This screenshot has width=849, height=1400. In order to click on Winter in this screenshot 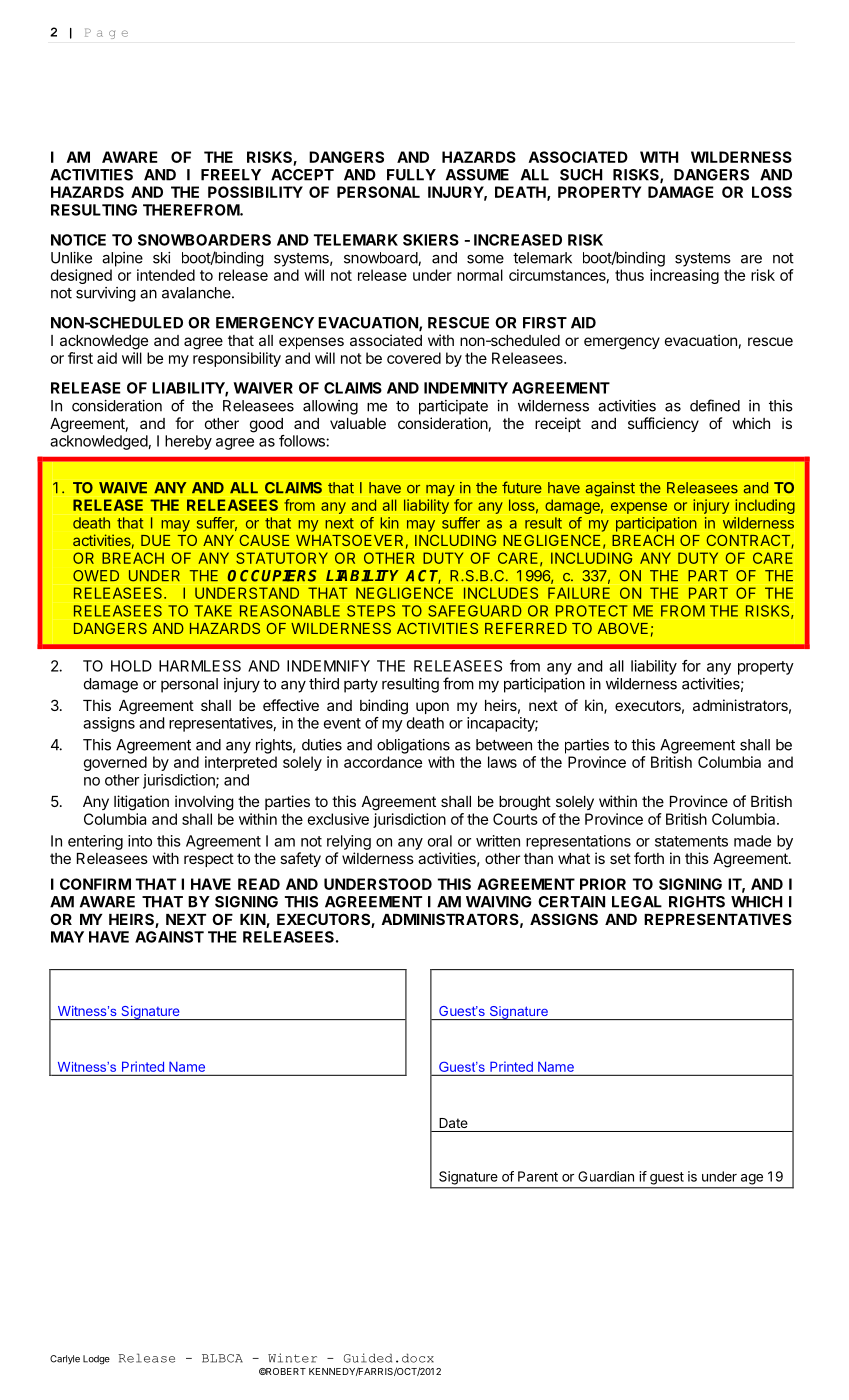, I will do `click(292, 1358)`.
